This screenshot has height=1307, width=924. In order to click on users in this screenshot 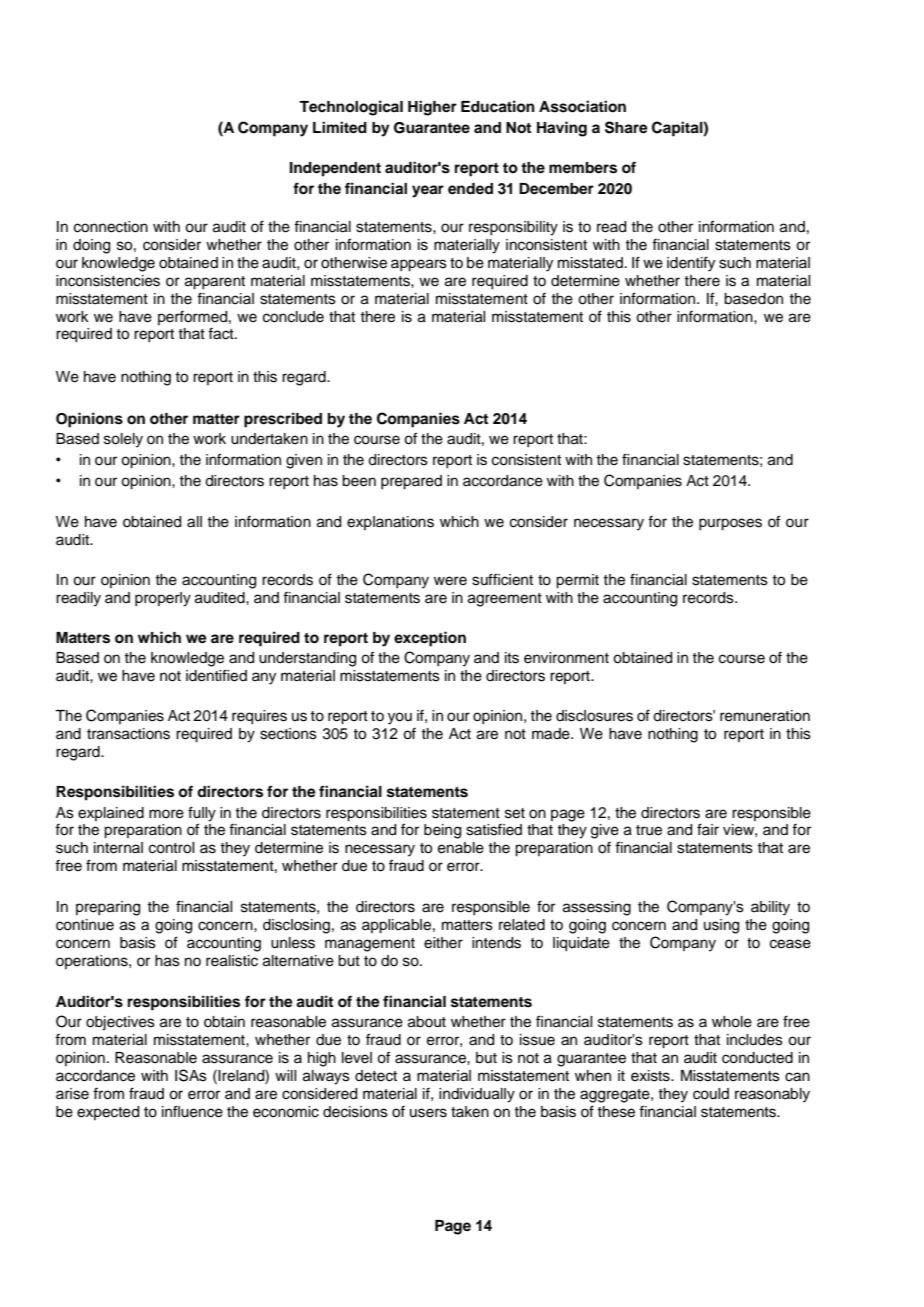, I will do `click(428, 1113)`.
